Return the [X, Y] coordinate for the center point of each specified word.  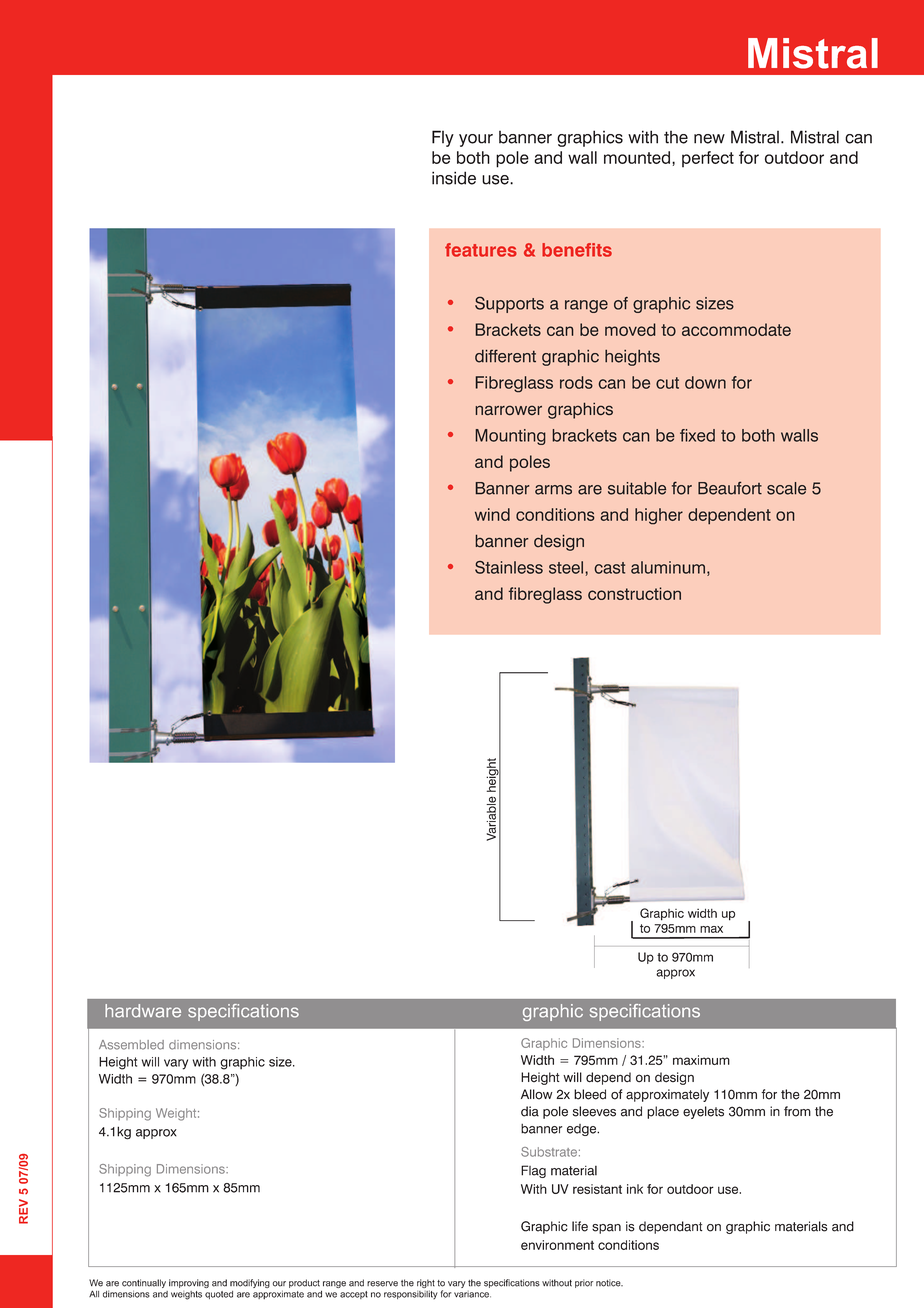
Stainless [509, 567]
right [426, 1285]
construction [634, 593]
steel [567, 567]
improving [189, 1283]
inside [454, 178]
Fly [443, 138]
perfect [708, 159]
